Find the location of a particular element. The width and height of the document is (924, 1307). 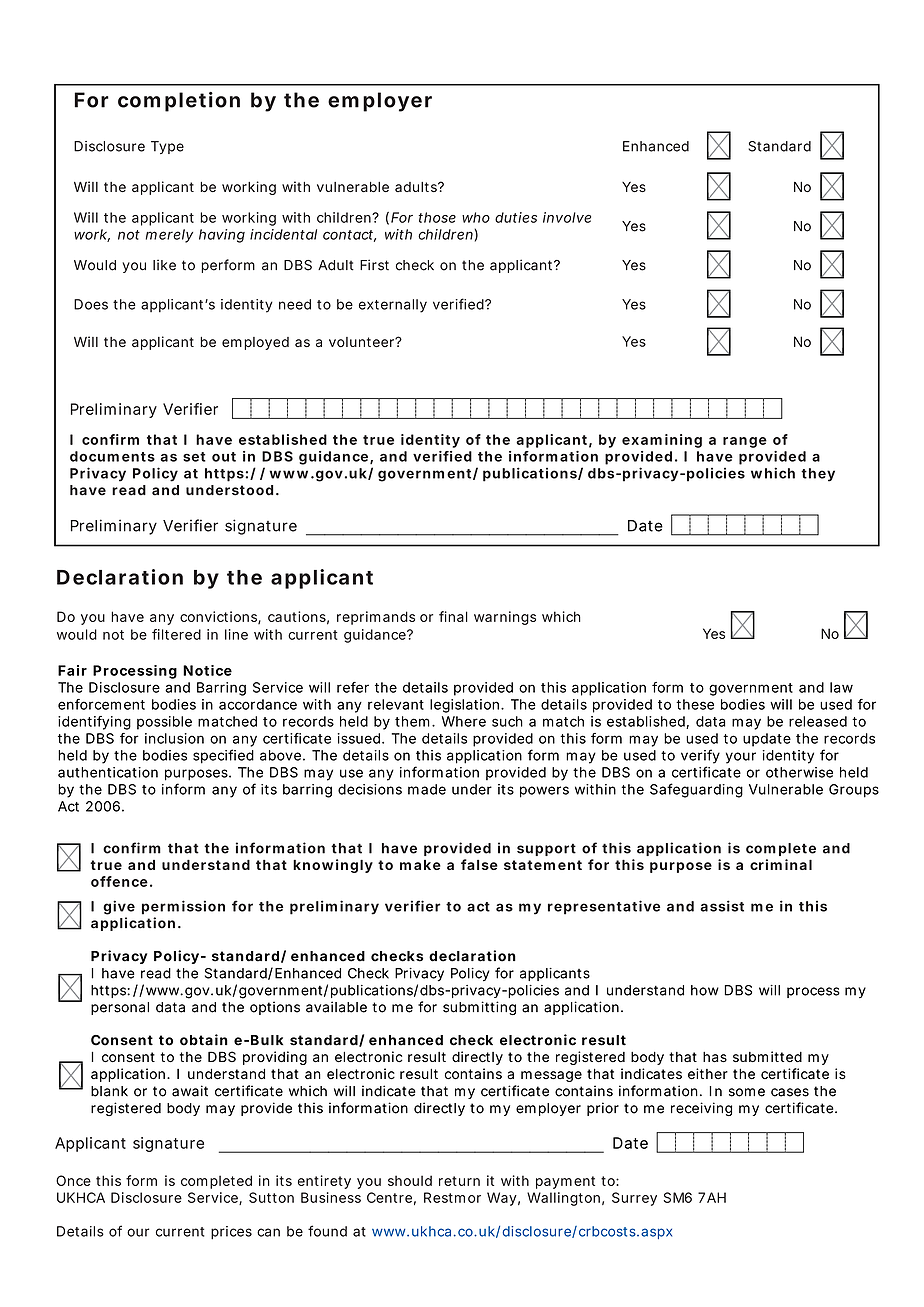

who is located at coordinates (476, 217).
